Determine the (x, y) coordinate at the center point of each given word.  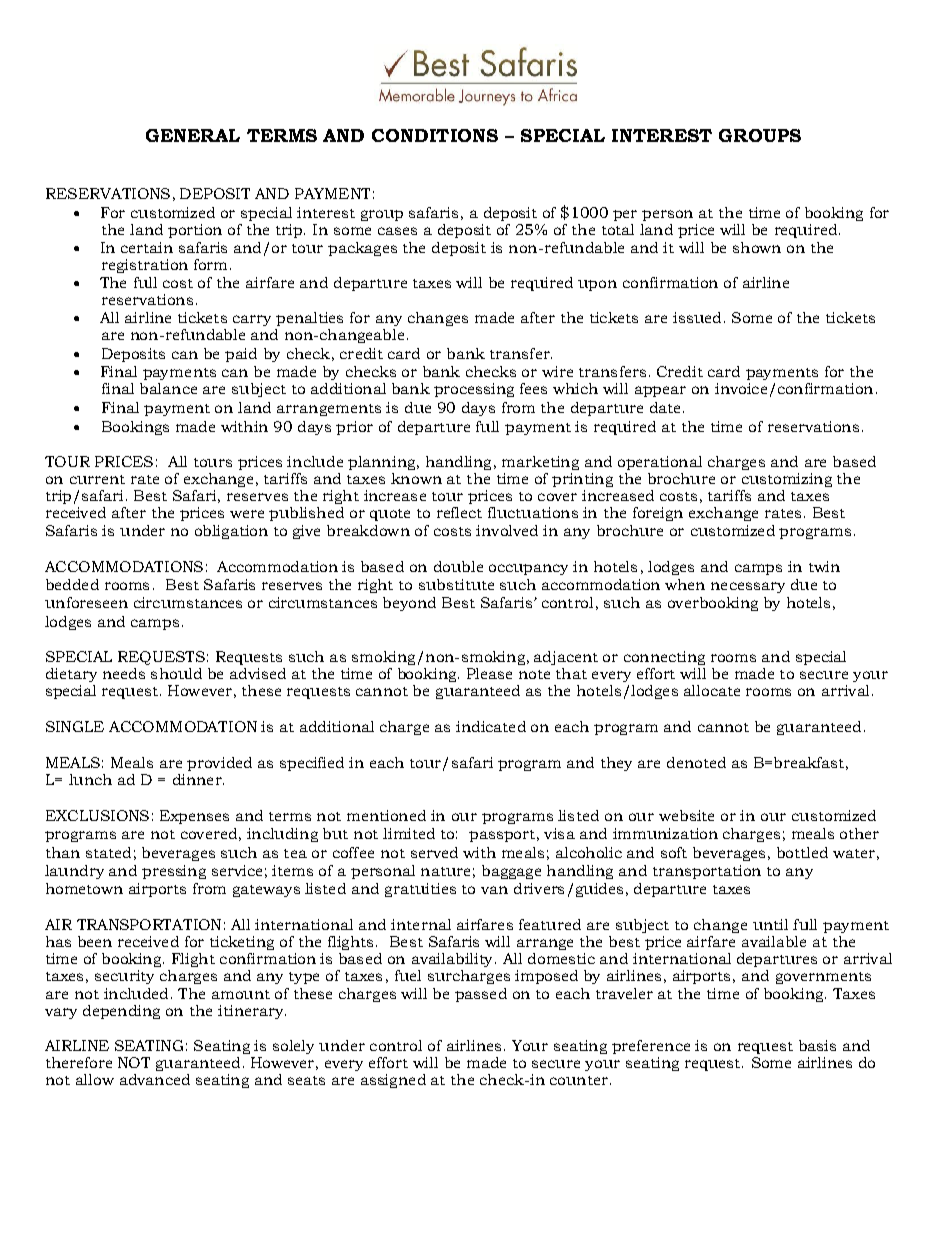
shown (757, 247)
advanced (155, 1079)
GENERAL (193, 135)
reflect (459, 512)
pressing (174, 872)
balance (168, 388)
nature (445, 871)
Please (489, 673)
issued (697, 317)
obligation (231, 532)
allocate (712, 690)
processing (474, 390)
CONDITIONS (435, 135)
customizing (787, 480)
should (176, 673)
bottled (802, 852)
